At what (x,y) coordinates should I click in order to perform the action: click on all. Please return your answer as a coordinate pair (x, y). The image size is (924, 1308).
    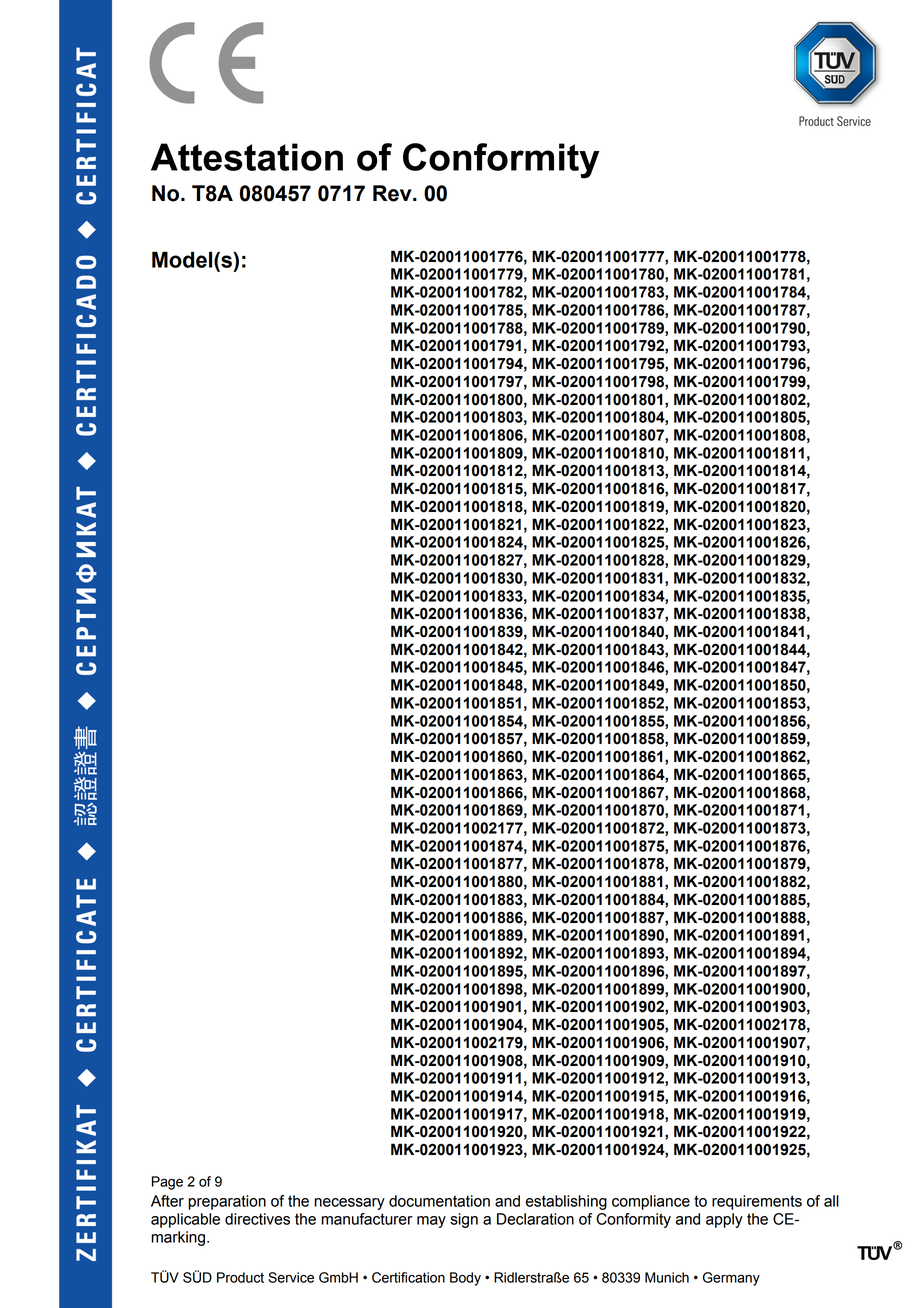
    Looking at the image, I should click on (831, 1201).
